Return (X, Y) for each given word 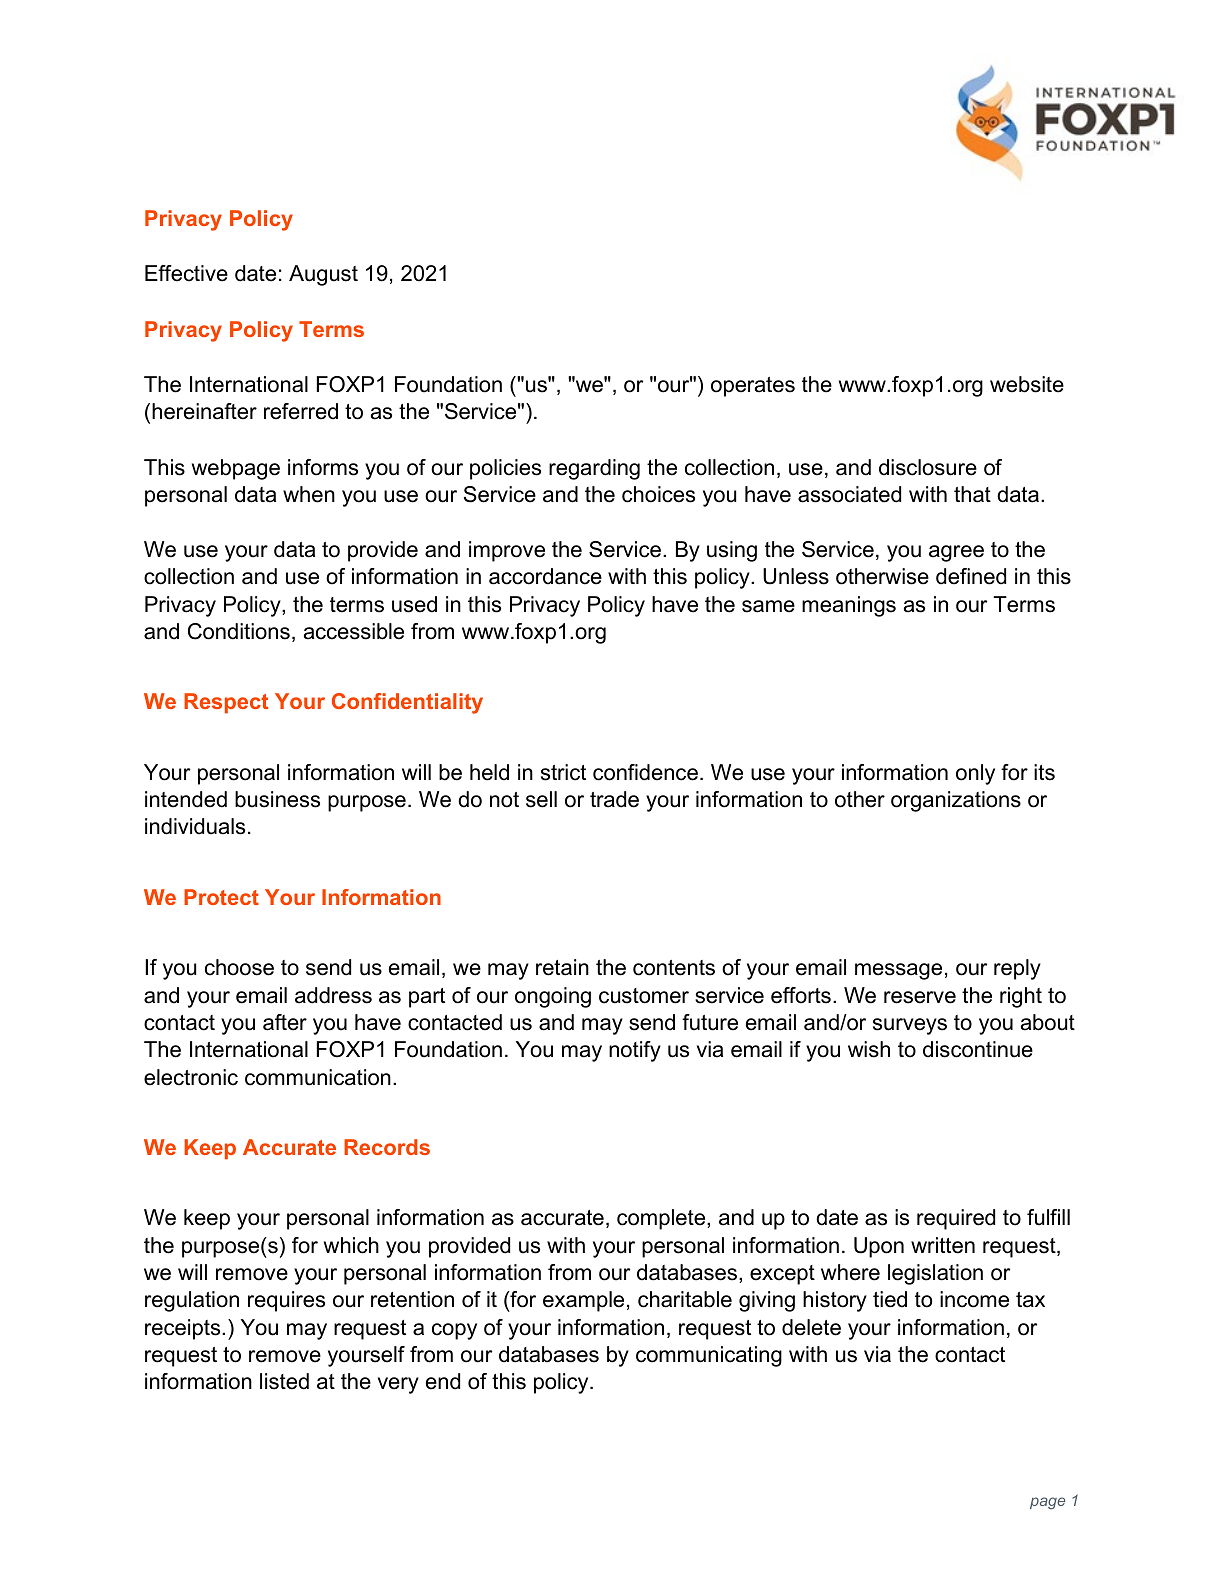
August (323, 275)
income (974, 1299)
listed (284, 1381)
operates (753, 387)
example (583, 1301)
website (1027, 384)
